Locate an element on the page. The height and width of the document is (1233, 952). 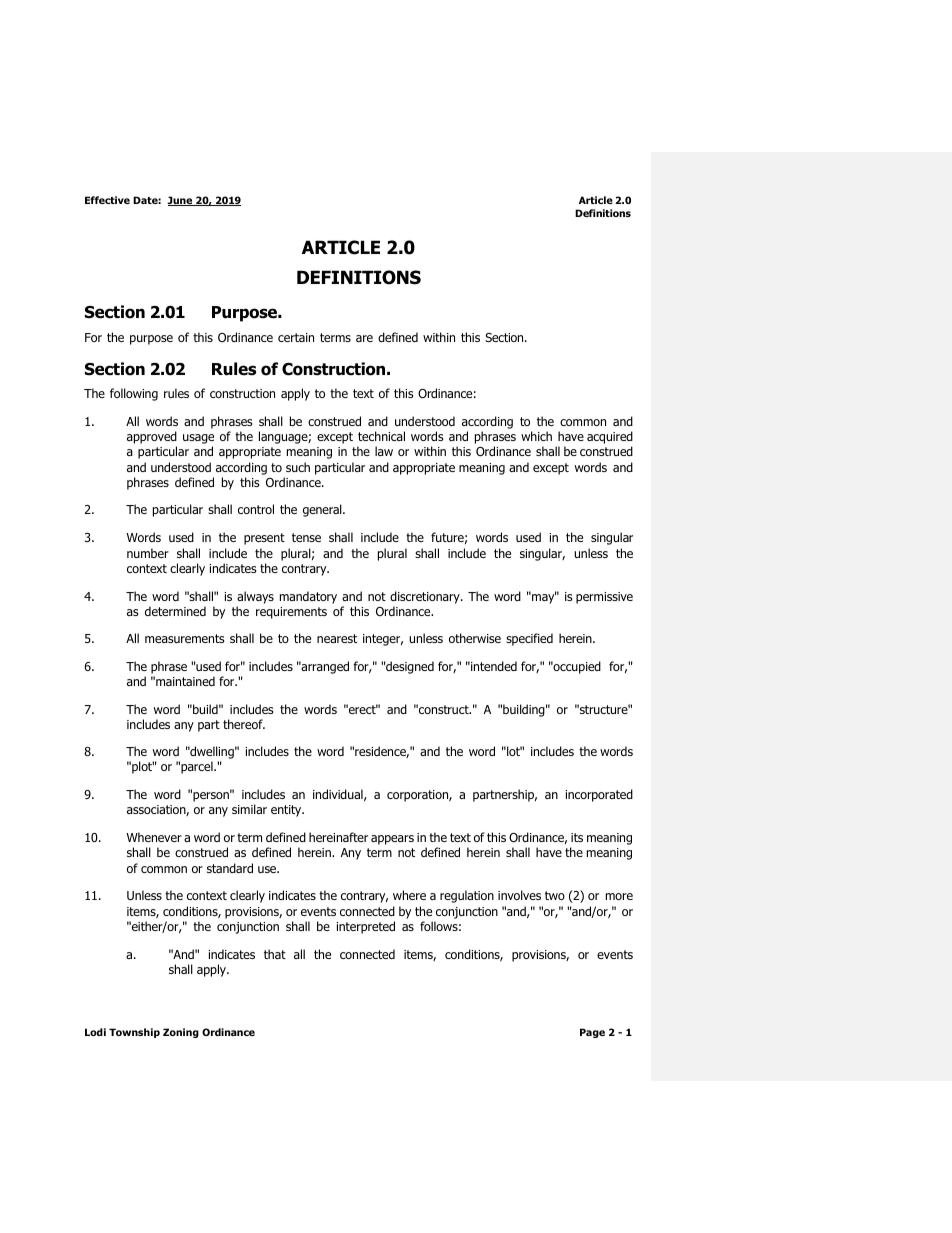
certain is located at coordinates (296, 337).
